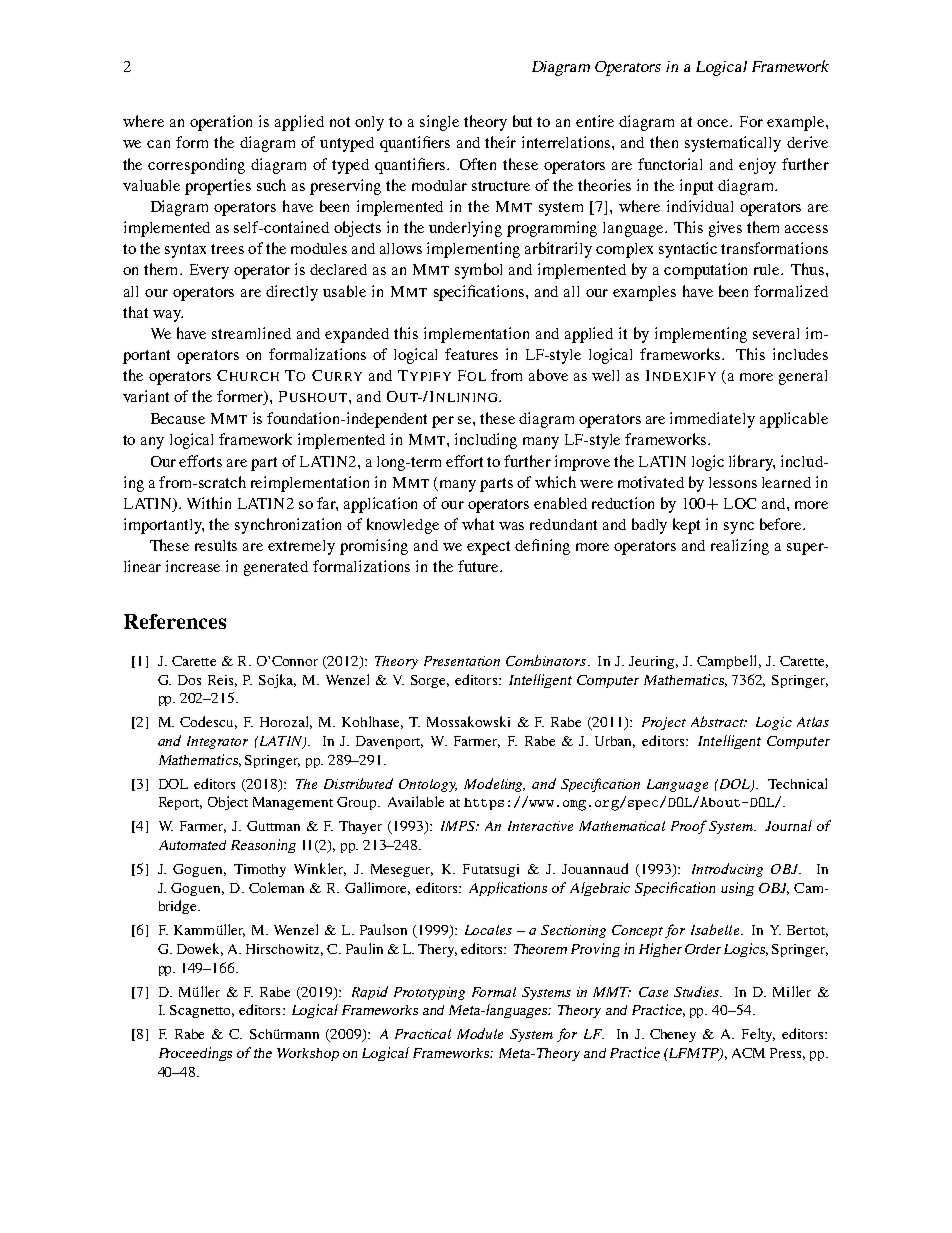 The width and height of the image is (952, 1233). I want to click on lessons, so click(733, 482).
